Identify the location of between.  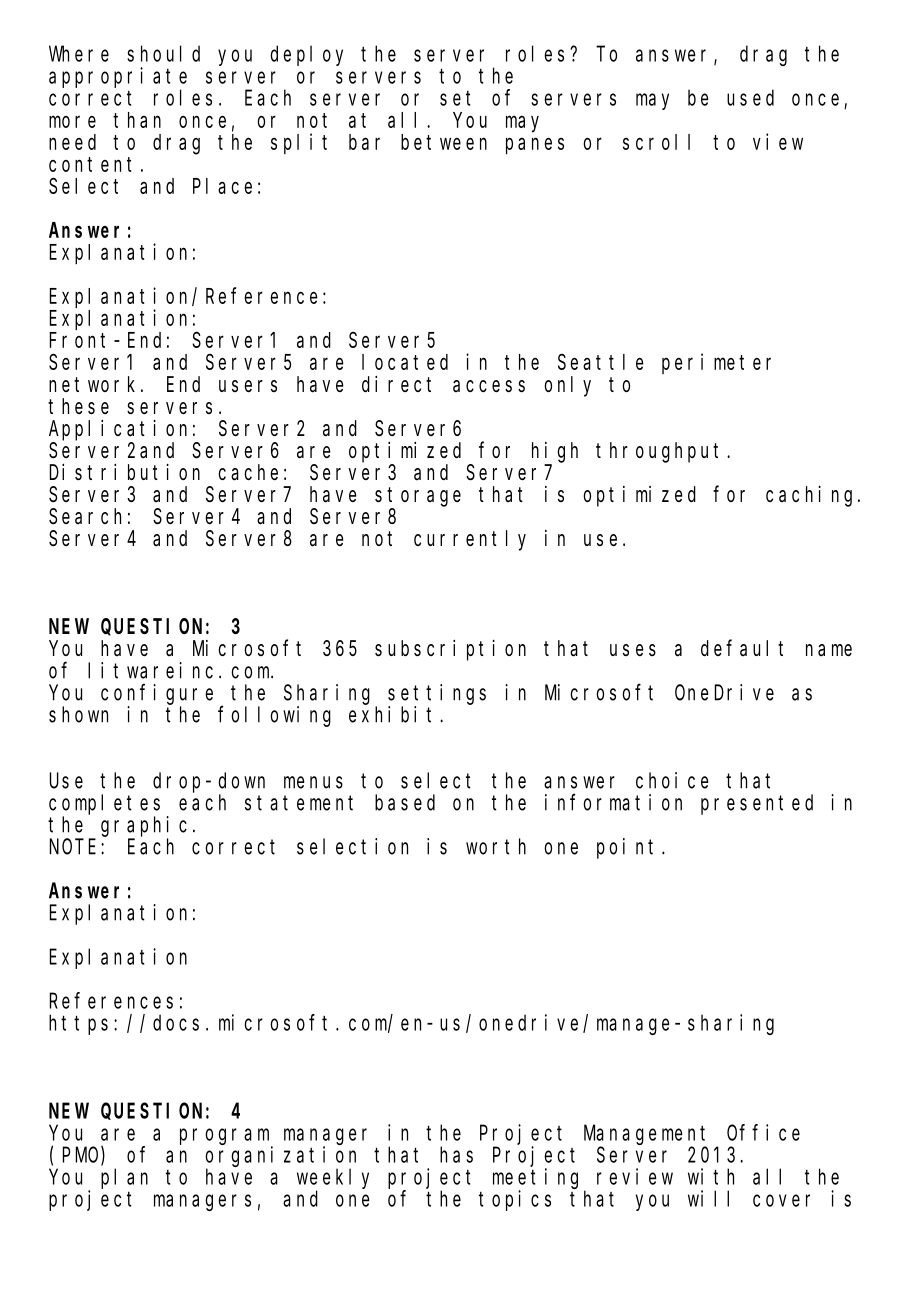
(444, 142).
